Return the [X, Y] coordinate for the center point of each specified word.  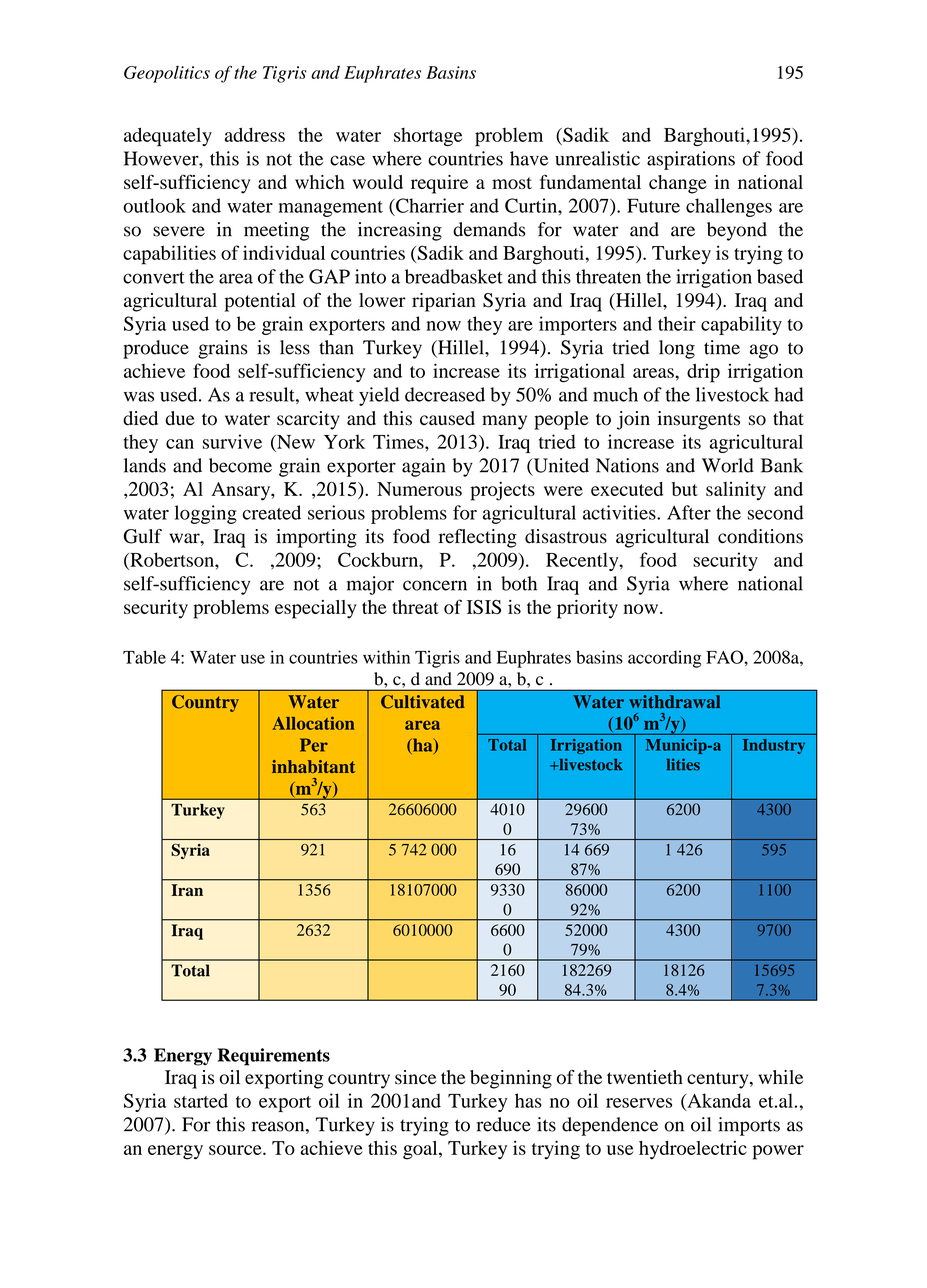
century [719, 1080]
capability [741, 325]
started [201, 1100]
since [415, 1077]
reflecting [478, 538]
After [689, 512]
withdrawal [674, 701]
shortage [428, 137]
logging [206, 514]
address [255, 134]
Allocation [313, 723]
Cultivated [423, 702]
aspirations [691, 160]
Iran [187, 890]
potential [260, 302]
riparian [444, 302]
